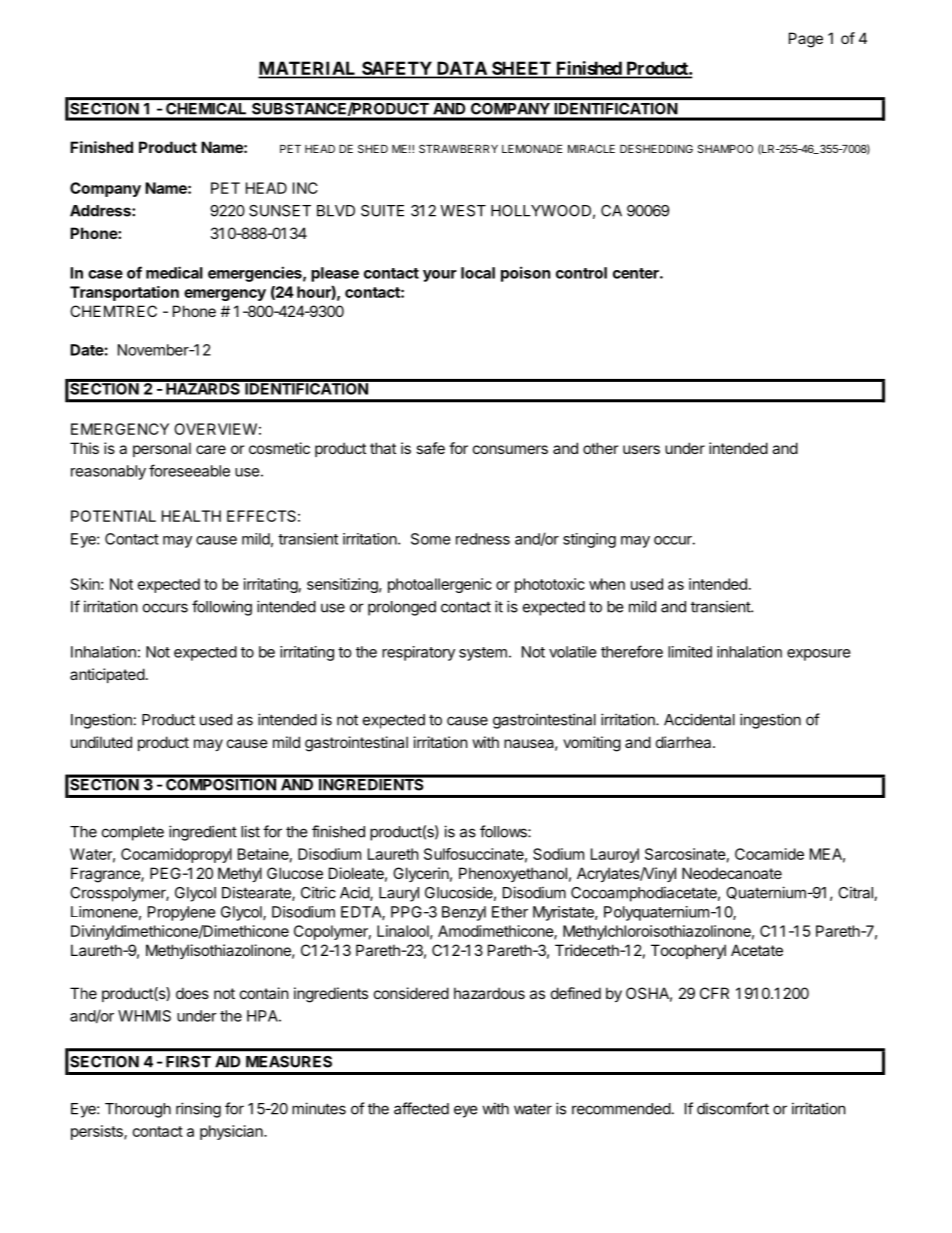 This screenshot has height=1233, width=952. Describe the element at coordinates (641, 449) in the screenshot. I see `users` at that location.
